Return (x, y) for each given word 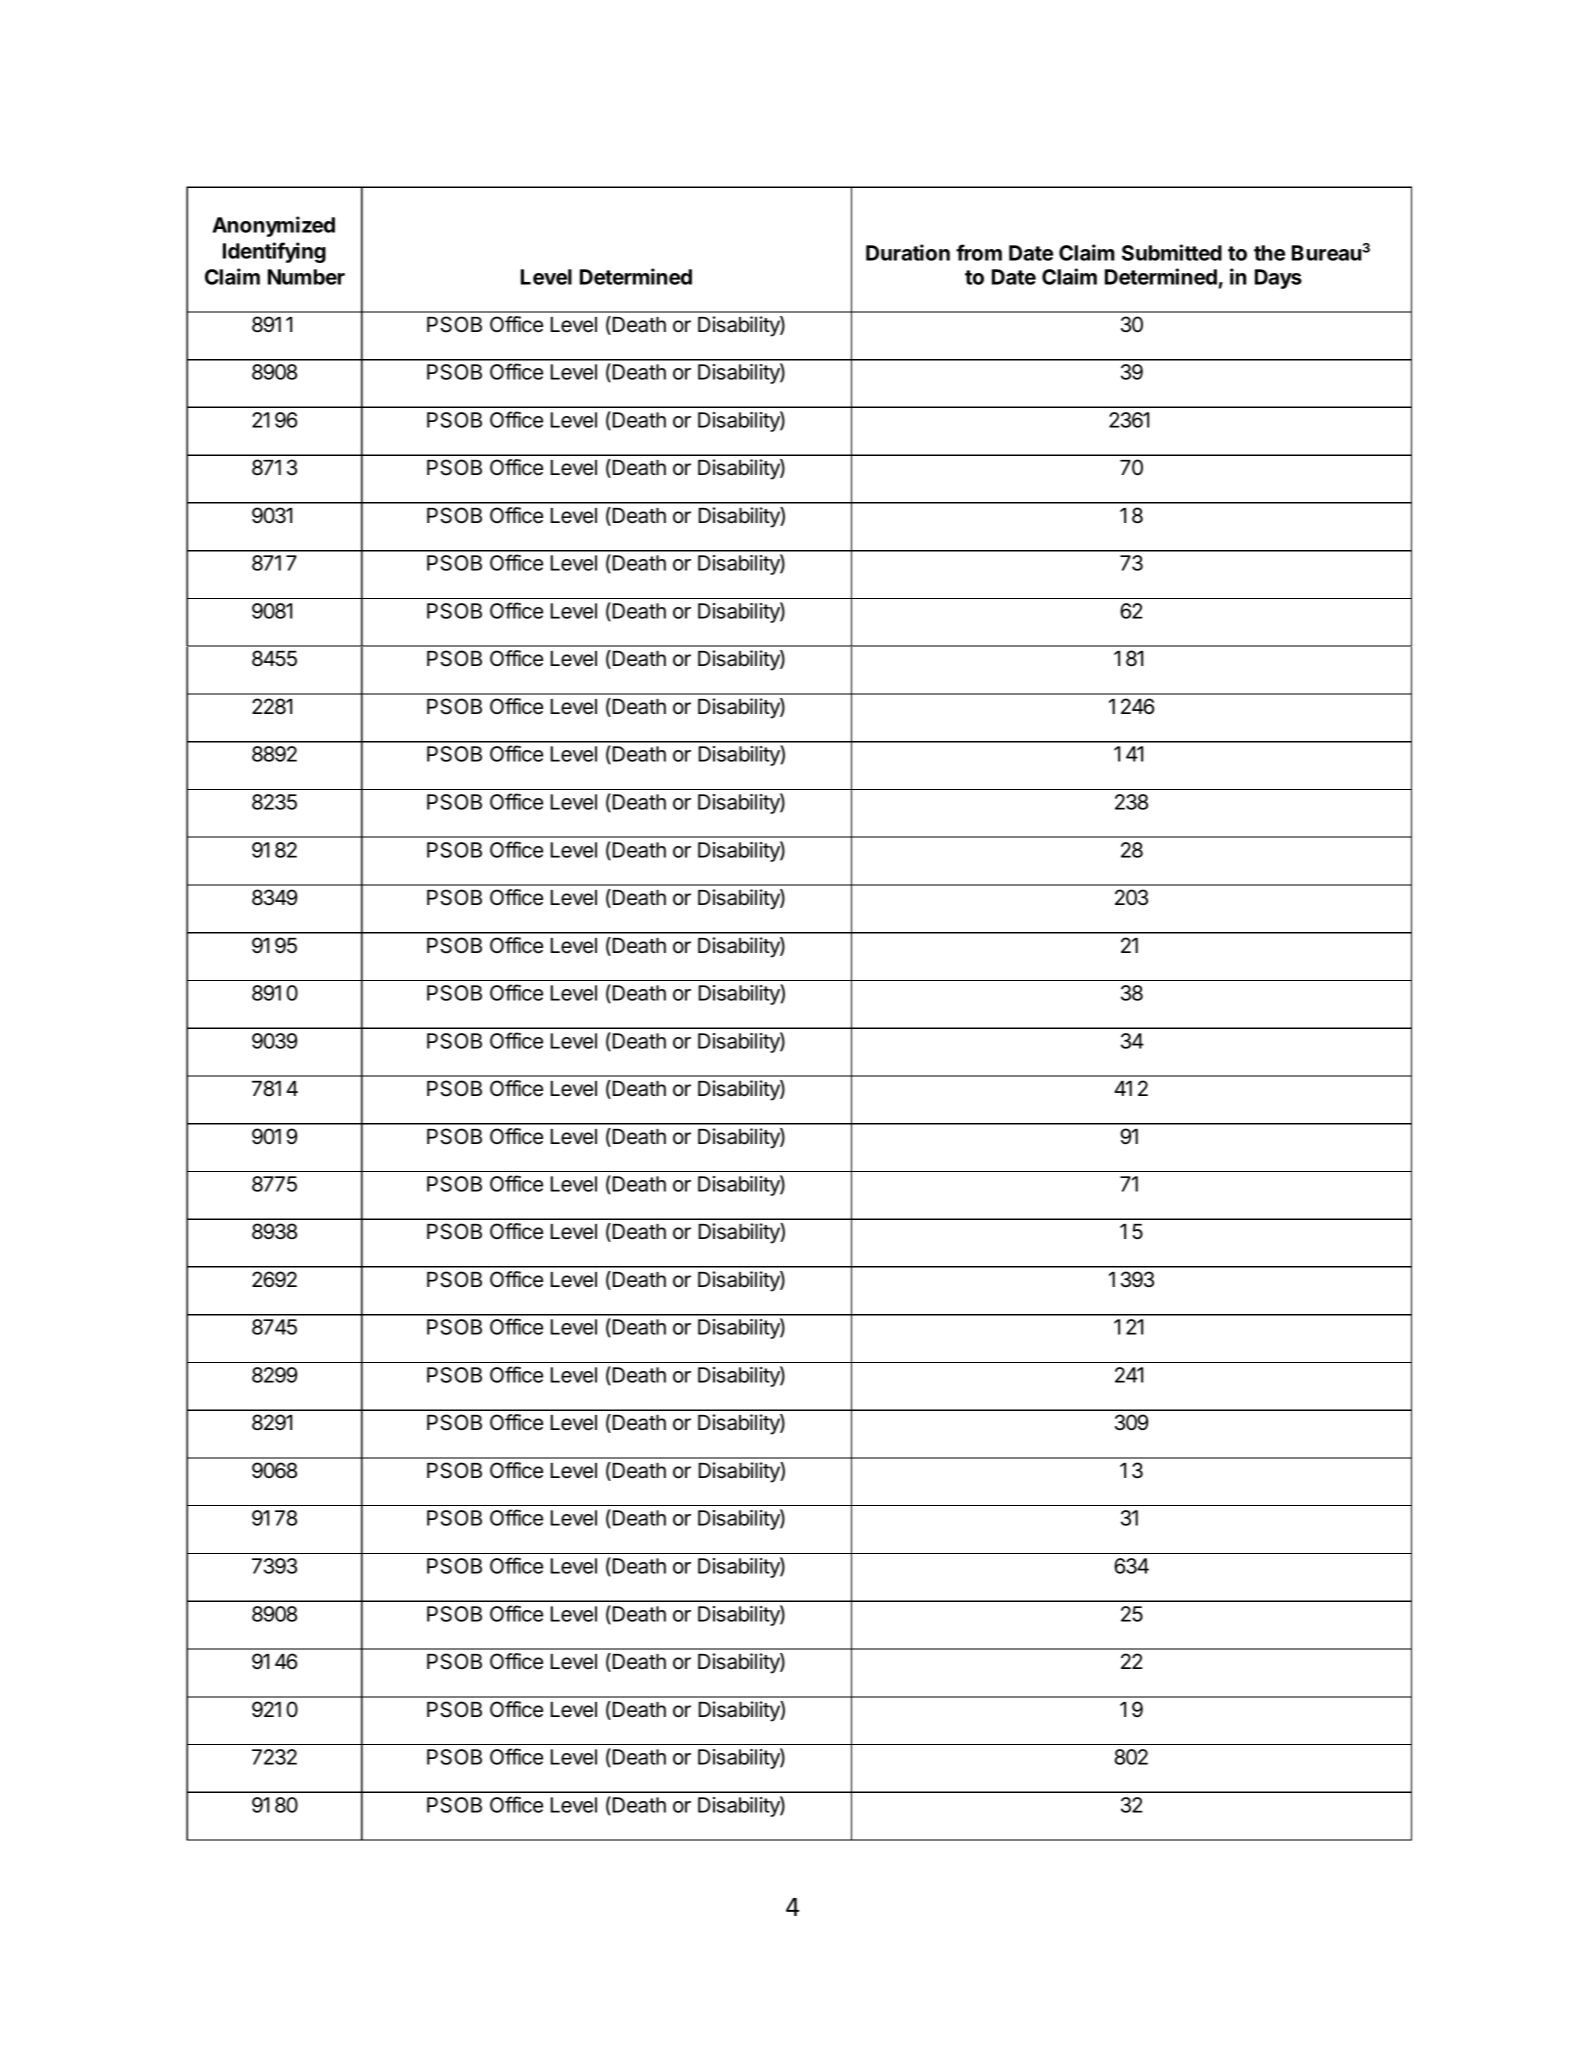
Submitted (1172, 252)
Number (306, 277)
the (1269, 253)
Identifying (274, 252)
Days (1278, 279)
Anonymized (273, 226)
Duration (908, 252)
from (979, 252)
